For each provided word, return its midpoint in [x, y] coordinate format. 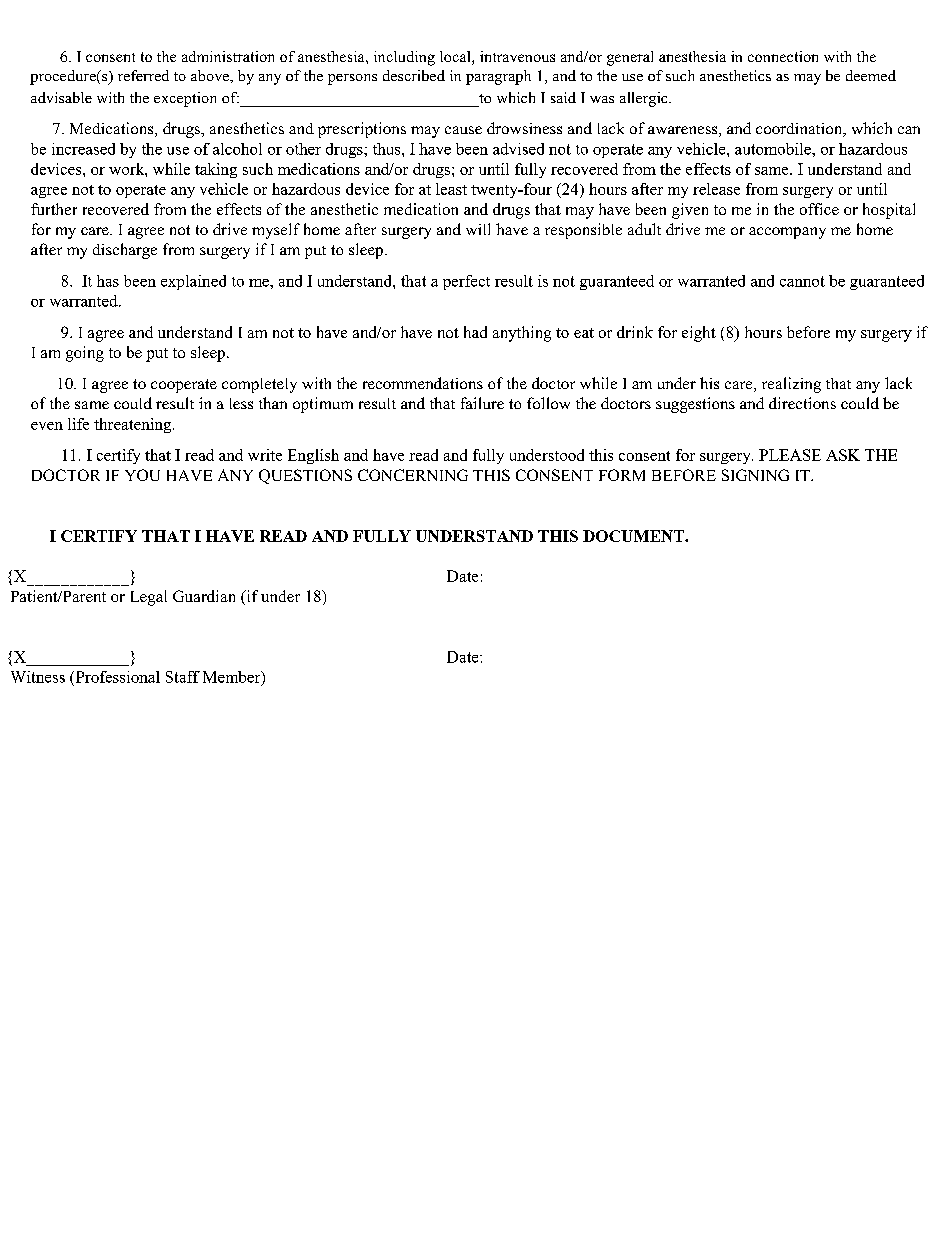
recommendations [423, 383]
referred [143, 75]
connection [783, 56]
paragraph [498, 77]
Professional [116, 677]
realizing [791, 385]
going [85, 354]
